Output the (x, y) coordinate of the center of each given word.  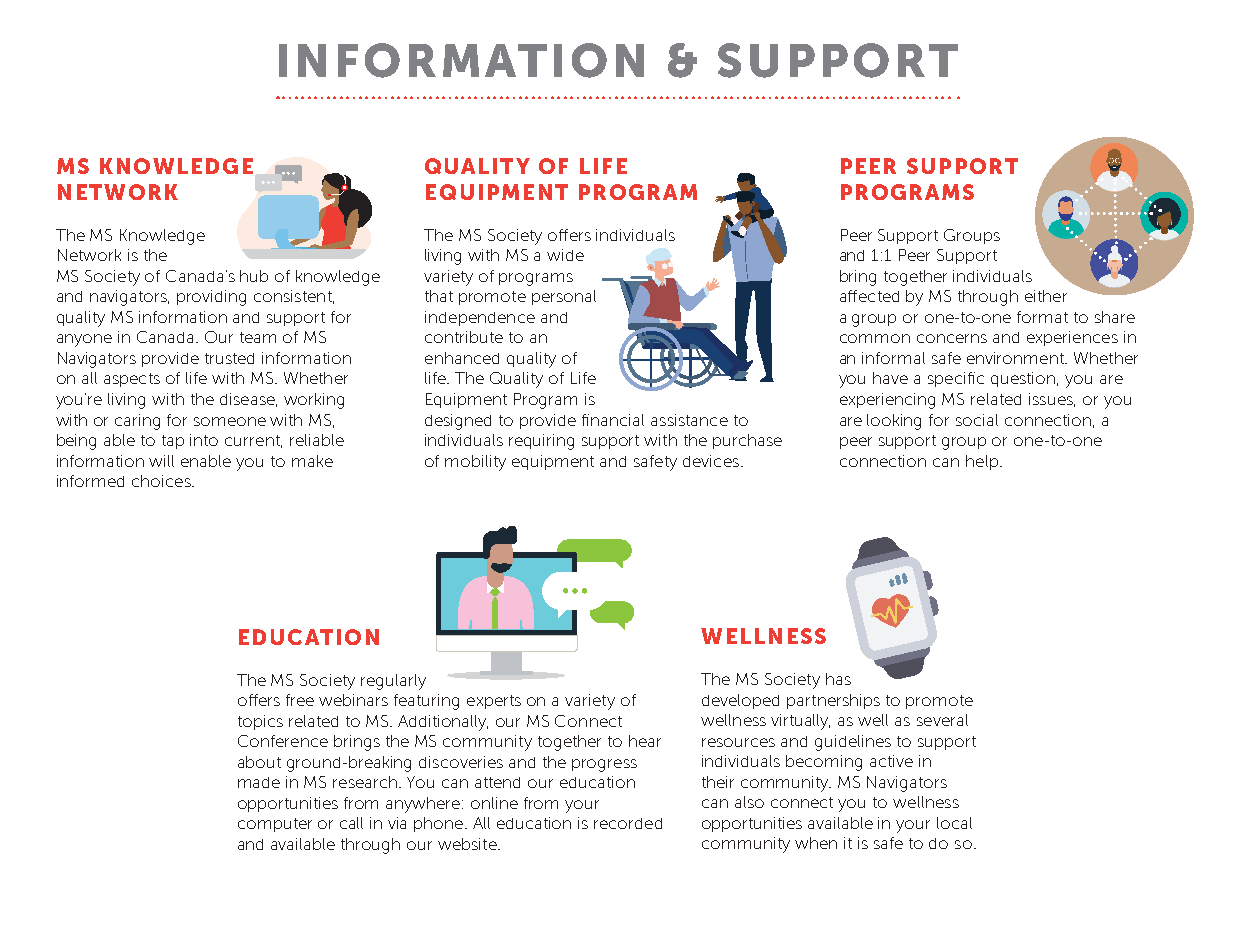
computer (275, 825)
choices (162, 481)
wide (565, 255)
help (982, 462)
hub (254, 276)
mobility (475, 463)
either (1046, 296)
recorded (628, 823)
